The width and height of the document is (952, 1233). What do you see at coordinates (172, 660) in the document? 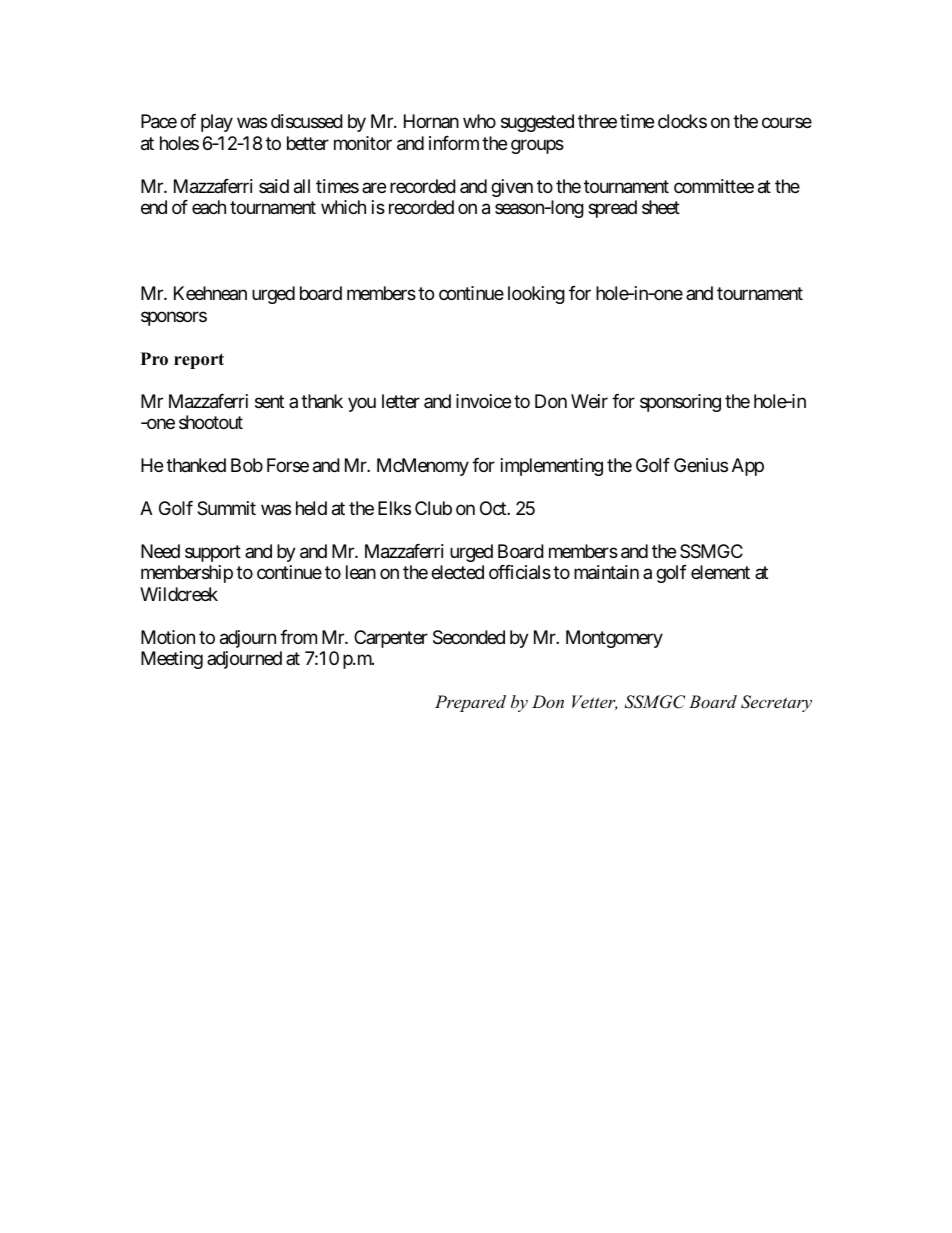
I see `Meeting` at bounding box center [172, 660].
